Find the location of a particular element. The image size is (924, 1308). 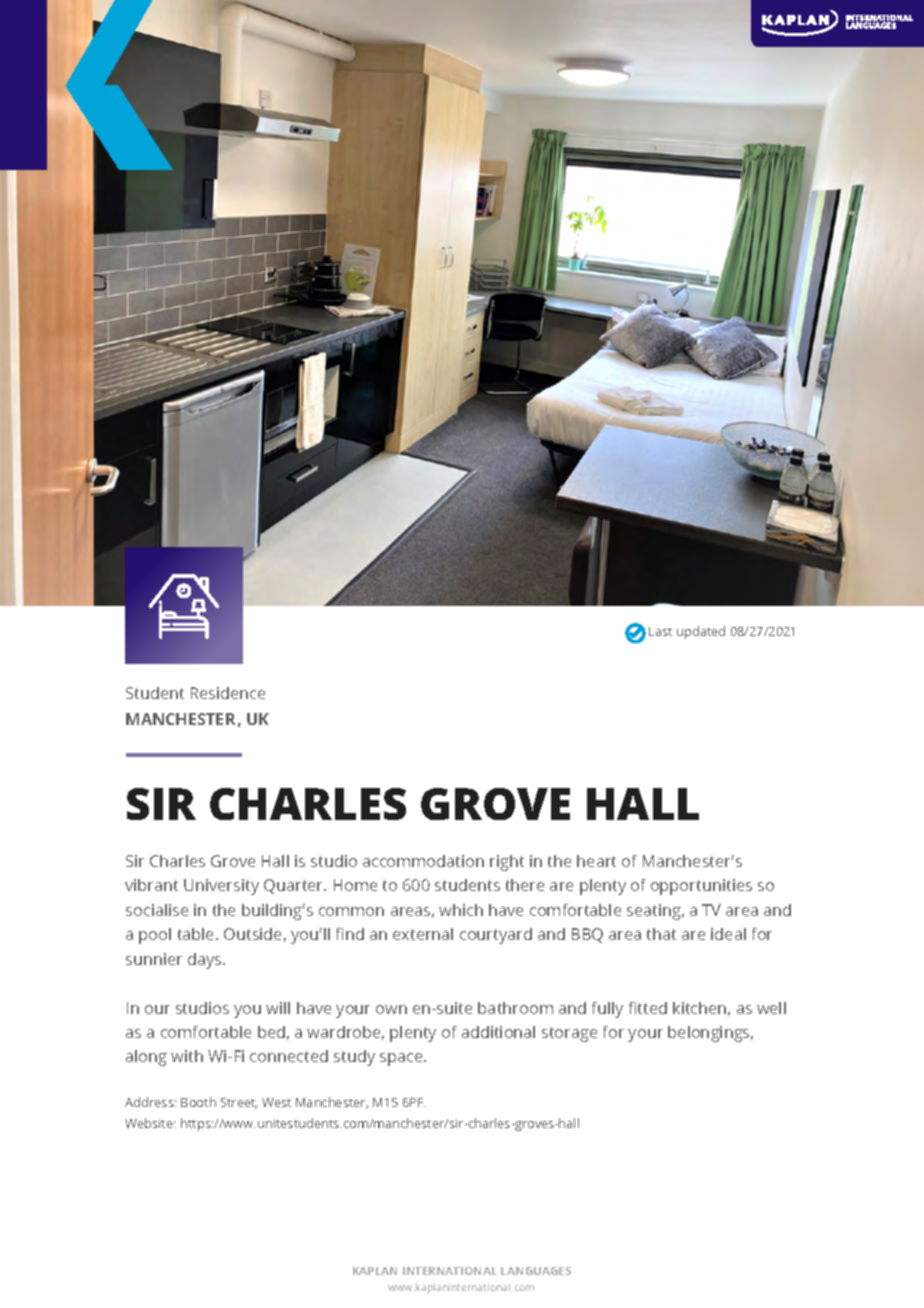

Street is located at coordinates (239, 1103).
